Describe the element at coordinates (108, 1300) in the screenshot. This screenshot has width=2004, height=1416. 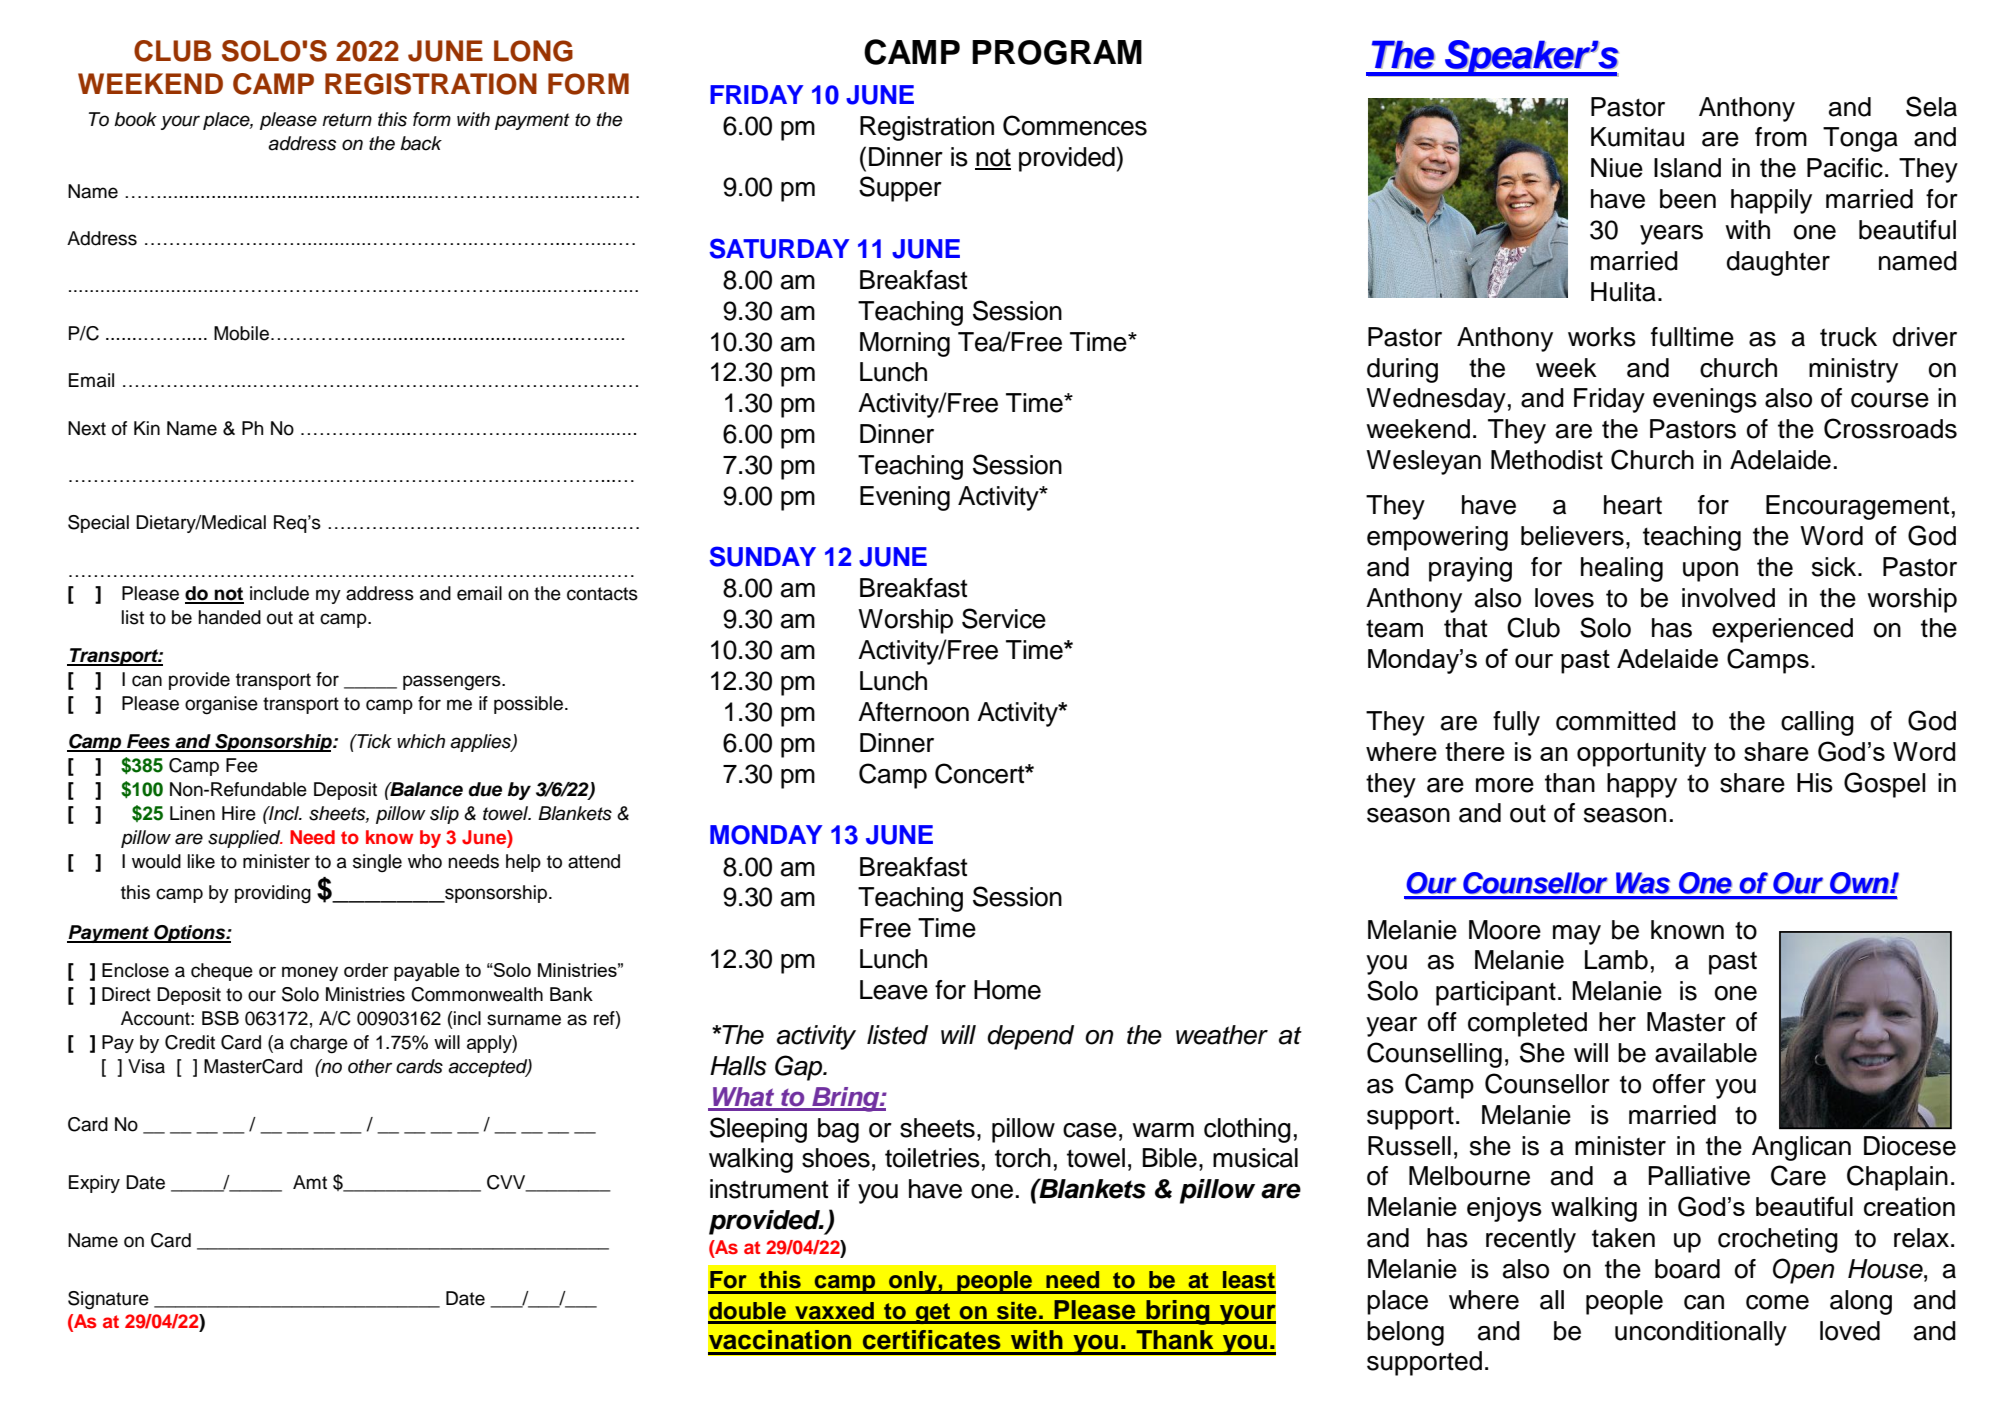
I see `Signature` at that location.
